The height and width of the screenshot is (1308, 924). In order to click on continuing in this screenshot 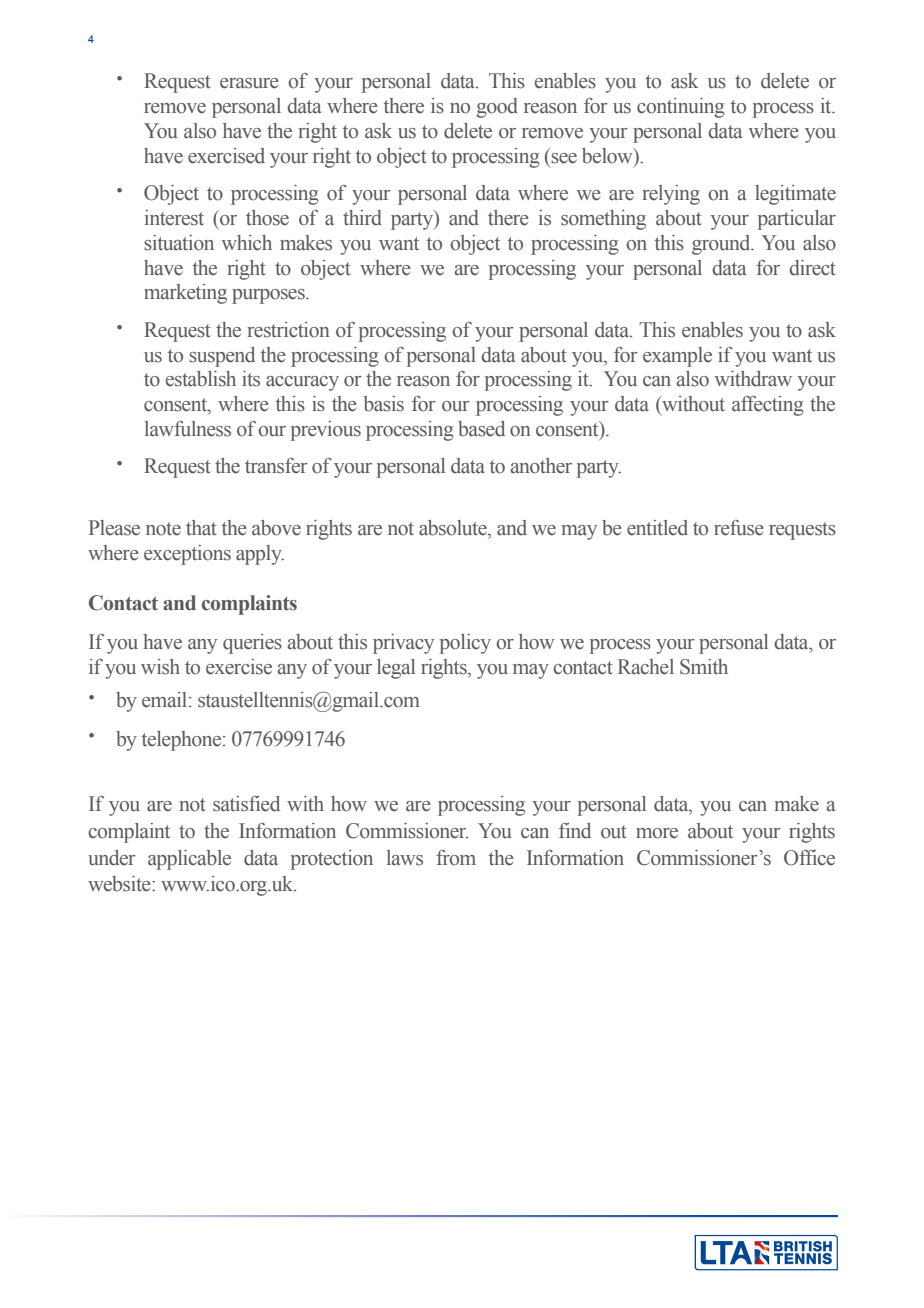, I will do `click(681, 108)`.
